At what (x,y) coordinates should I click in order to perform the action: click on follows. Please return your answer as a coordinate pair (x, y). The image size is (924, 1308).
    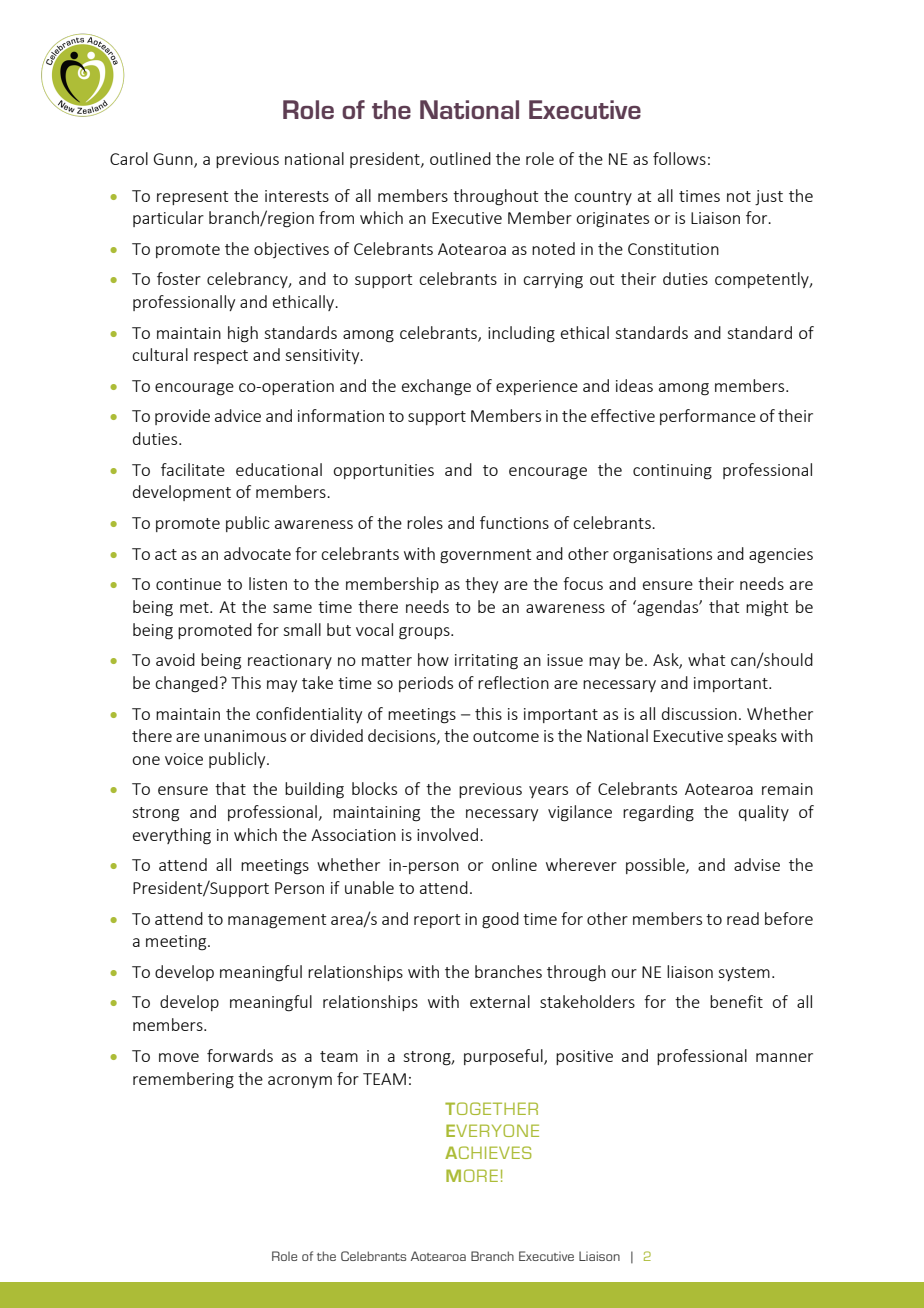
    Looking at the image, I should click on (679, 158).
